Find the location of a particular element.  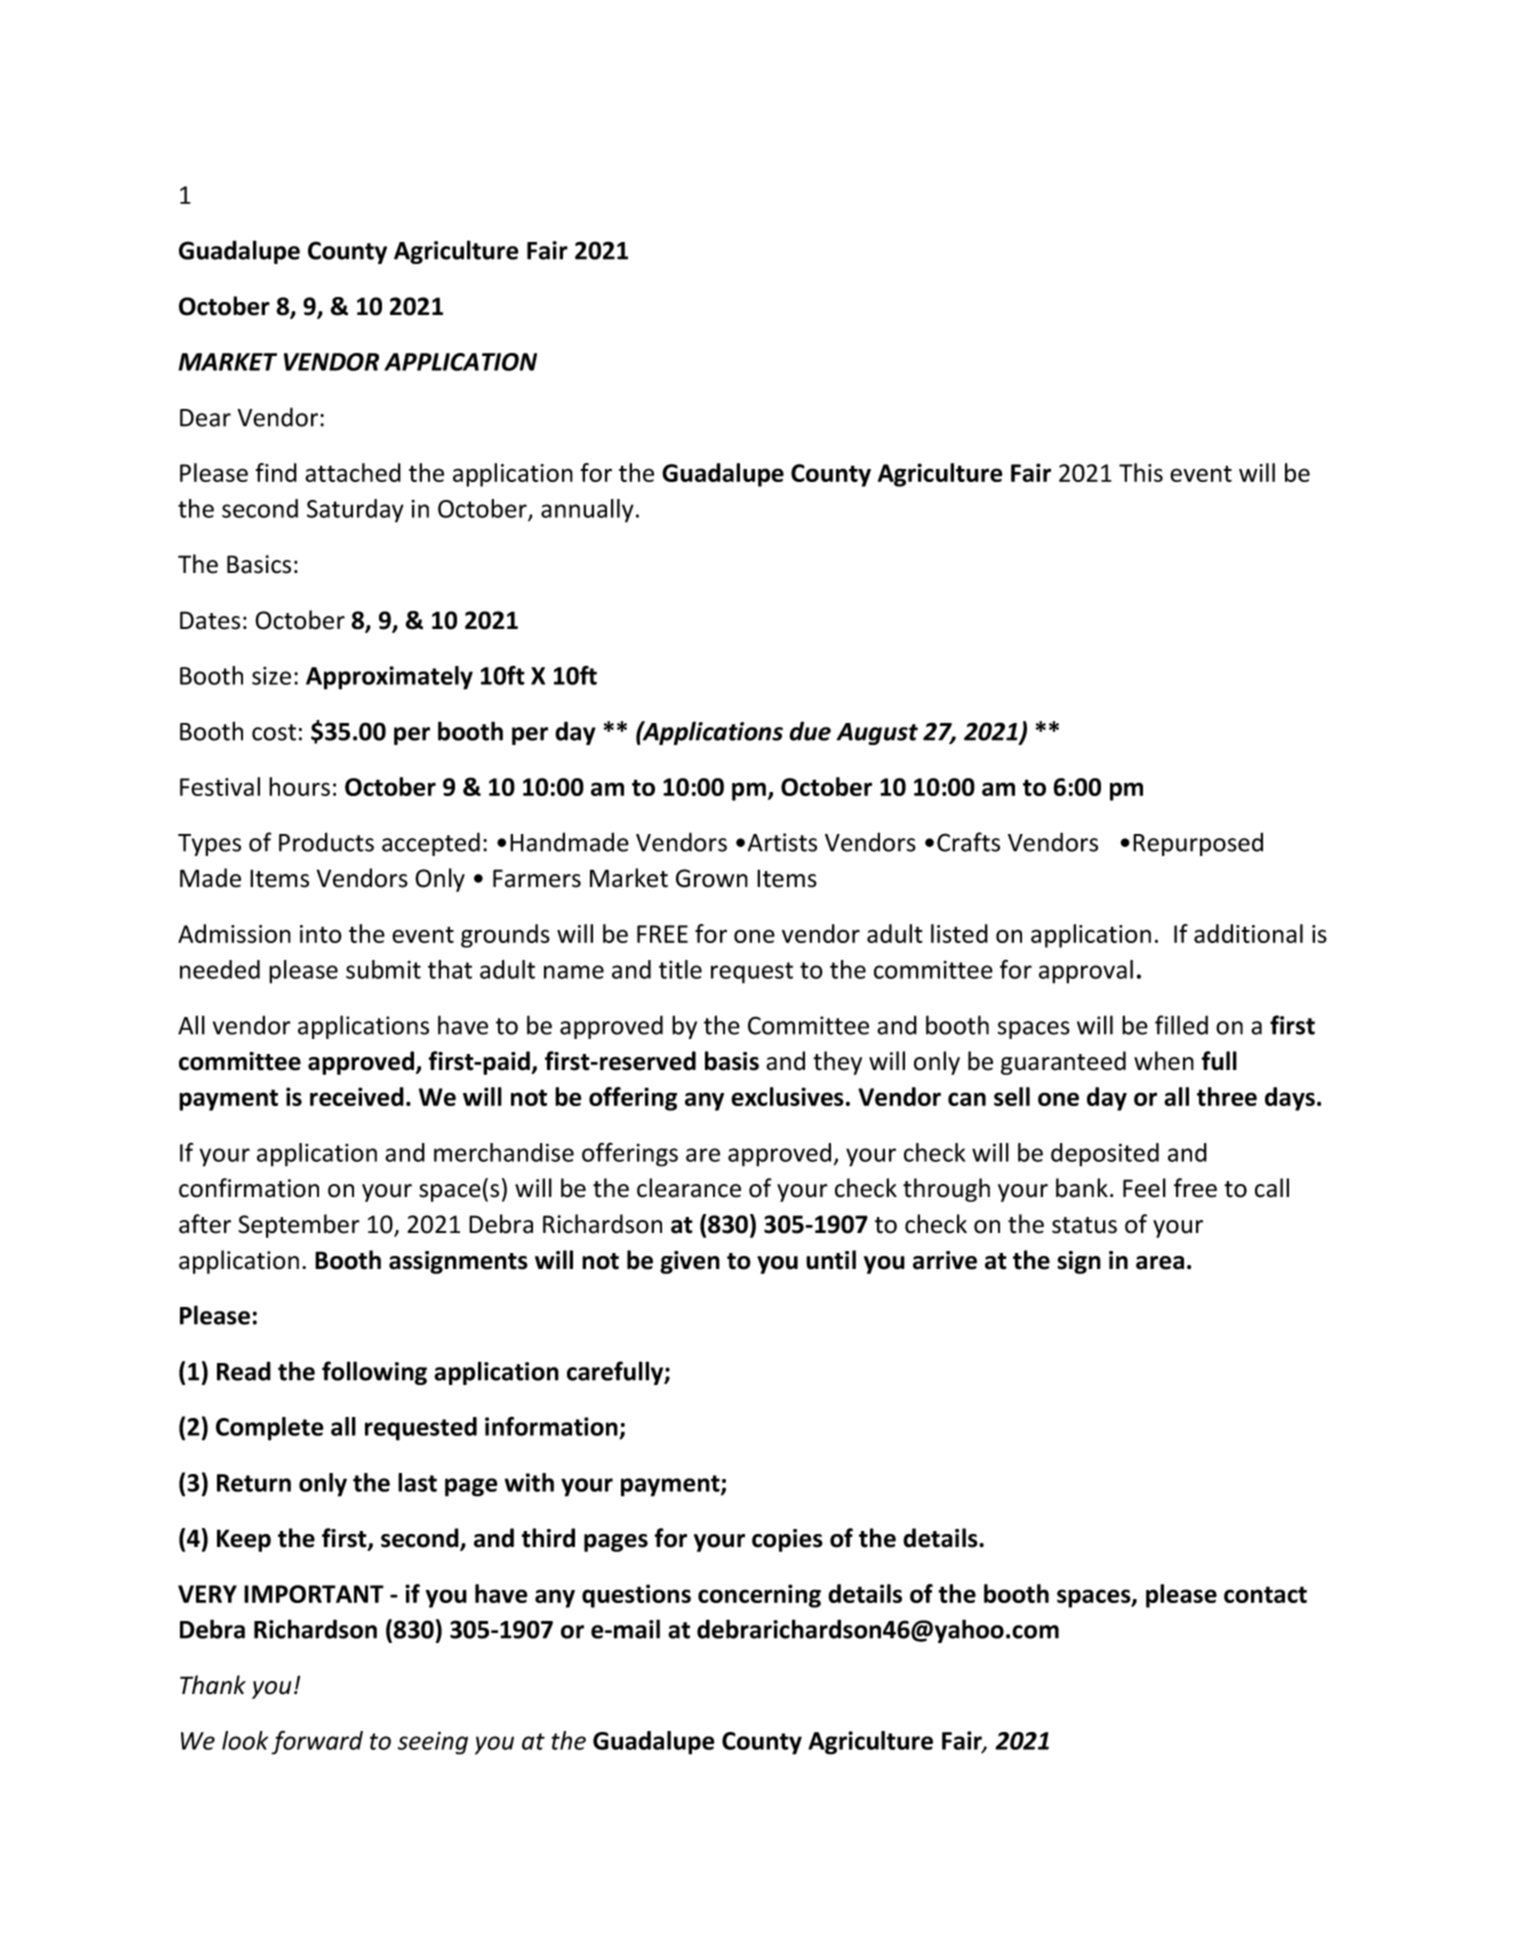

attached is located at coordinates (353, 472).
